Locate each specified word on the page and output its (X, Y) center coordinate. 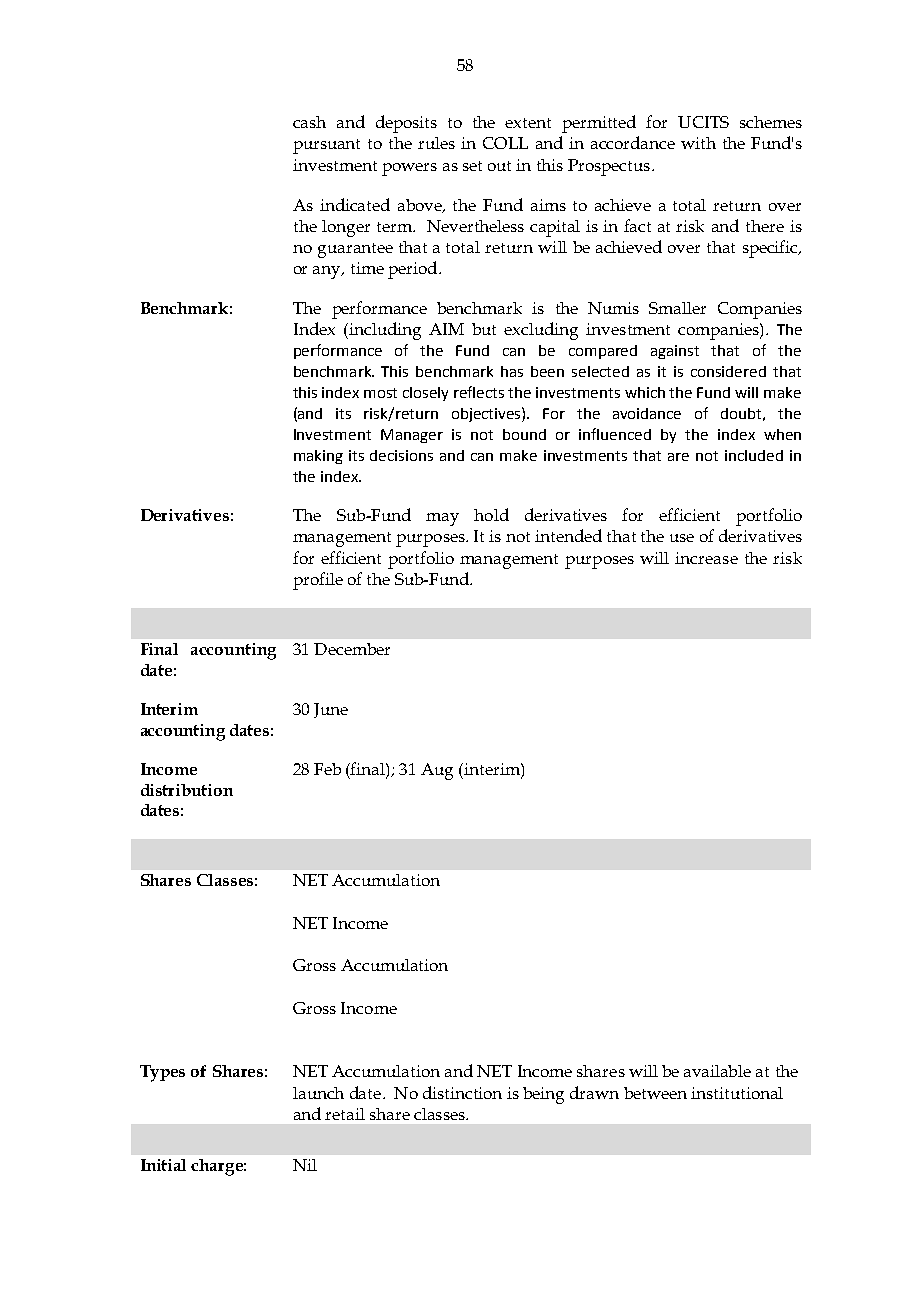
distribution (187, 790)
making (318, 457)
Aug (437, 771)
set (472, 166)
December (352, 649)
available (717, 1071)
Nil (305, 1165)
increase (706, 558)
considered (728, 371)
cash (309, 122)
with (698, 143)
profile (318, 581)
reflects (479, 392)
